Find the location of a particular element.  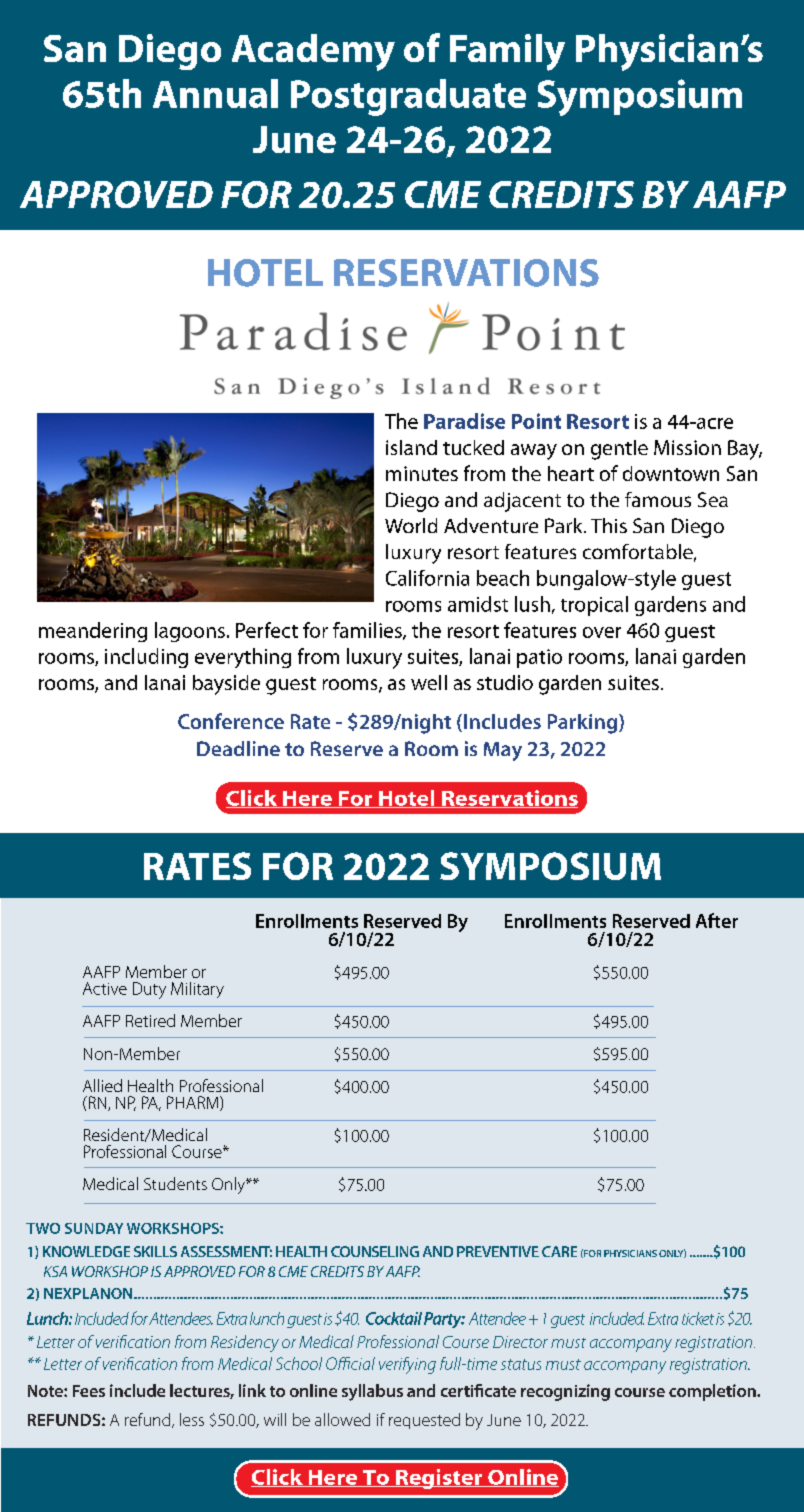

Active is located at coordinates (105, 988).
